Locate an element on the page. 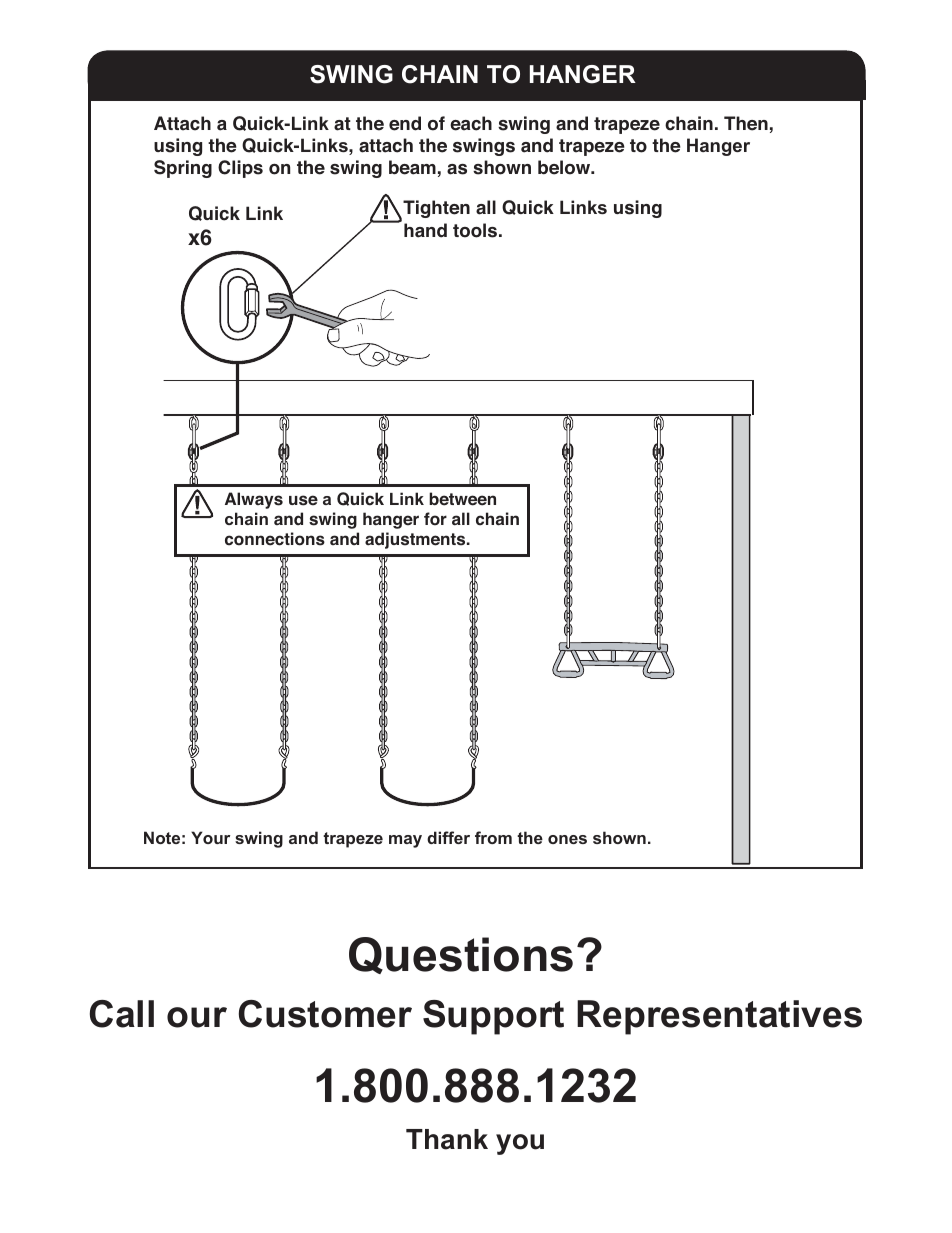 Image resolution: width=952 pixels, height=1233 pixels. Then is located at coordinates (746, 123).
